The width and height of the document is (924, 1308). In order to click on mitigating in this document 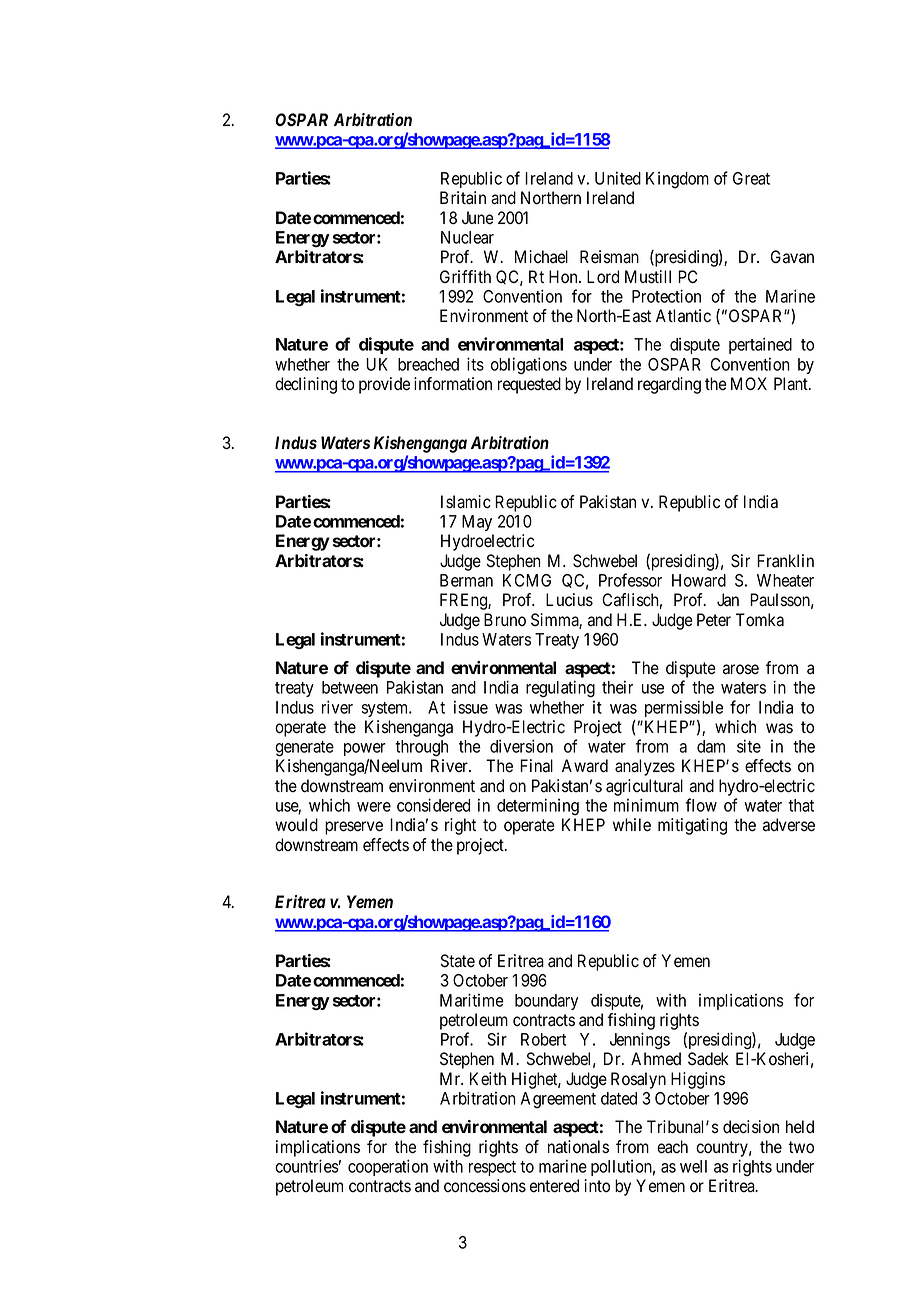, I will do `click(692, 826)`.
